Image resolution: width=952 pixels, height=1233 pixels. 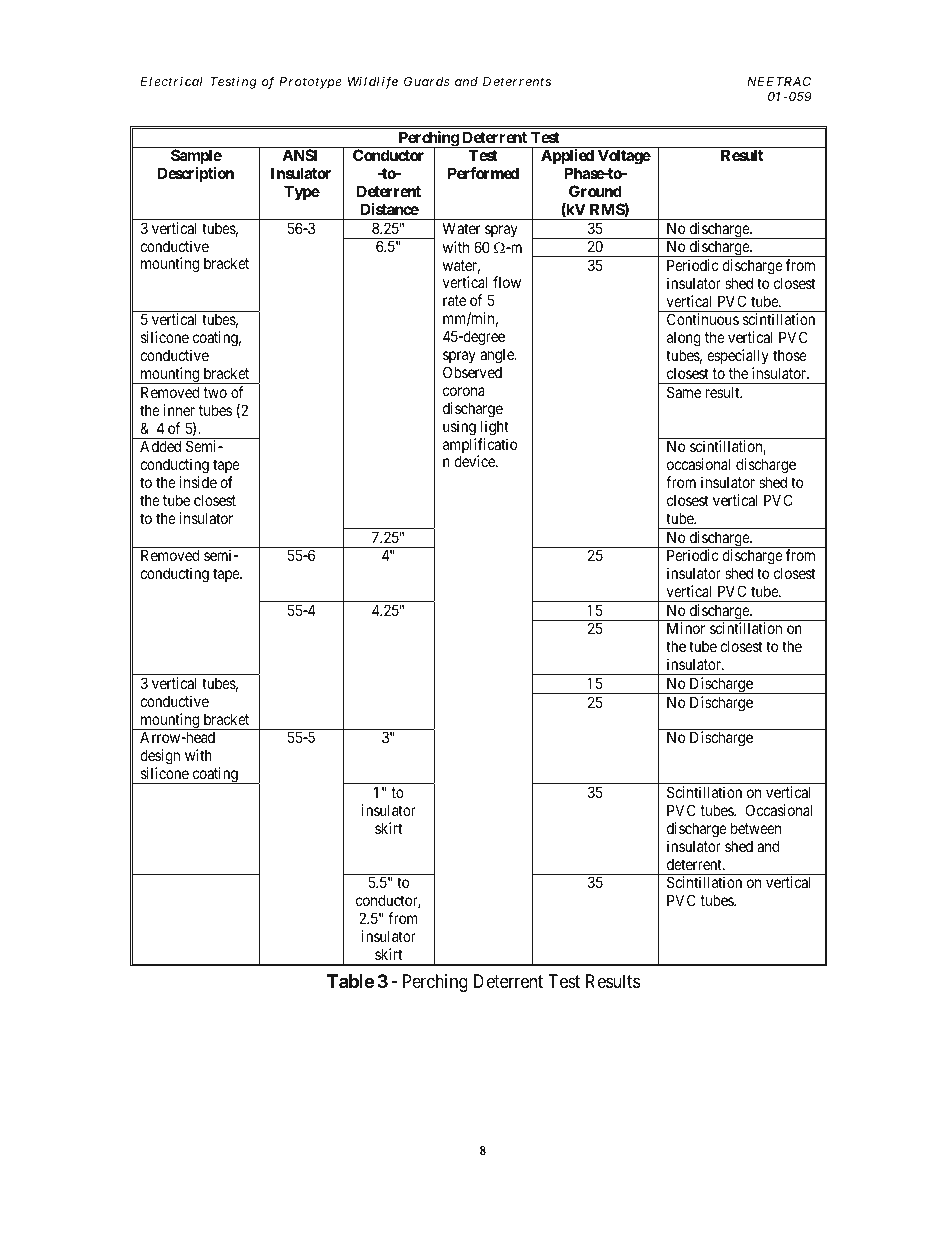 I want to click on design, so click(x=160, y=758).
